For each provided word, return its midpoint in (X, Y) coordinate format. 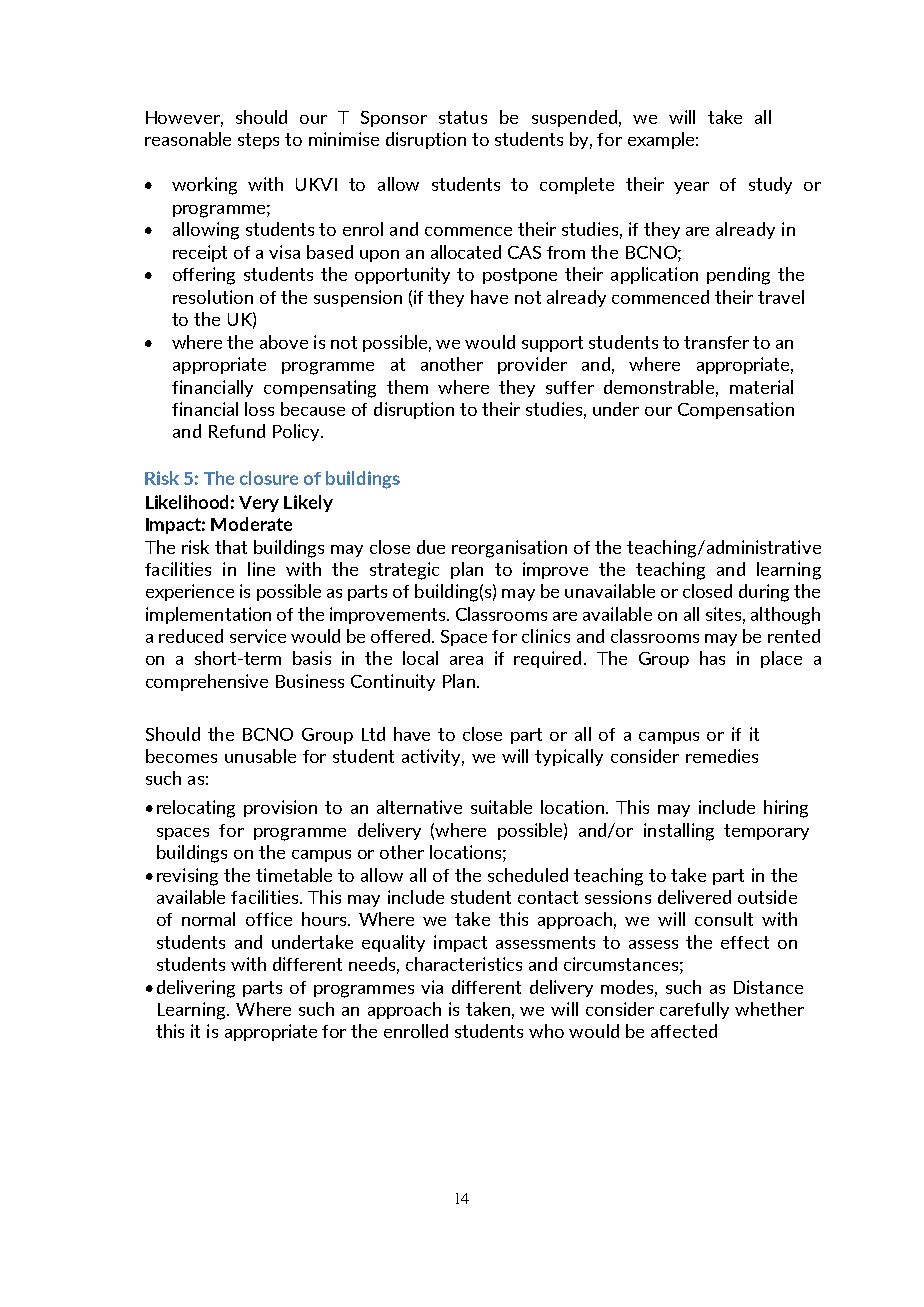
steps (258, 141)
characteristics (464, 964)
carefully (694, 1010)
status (463, 117)
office (269, 919)
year (691, 188)
